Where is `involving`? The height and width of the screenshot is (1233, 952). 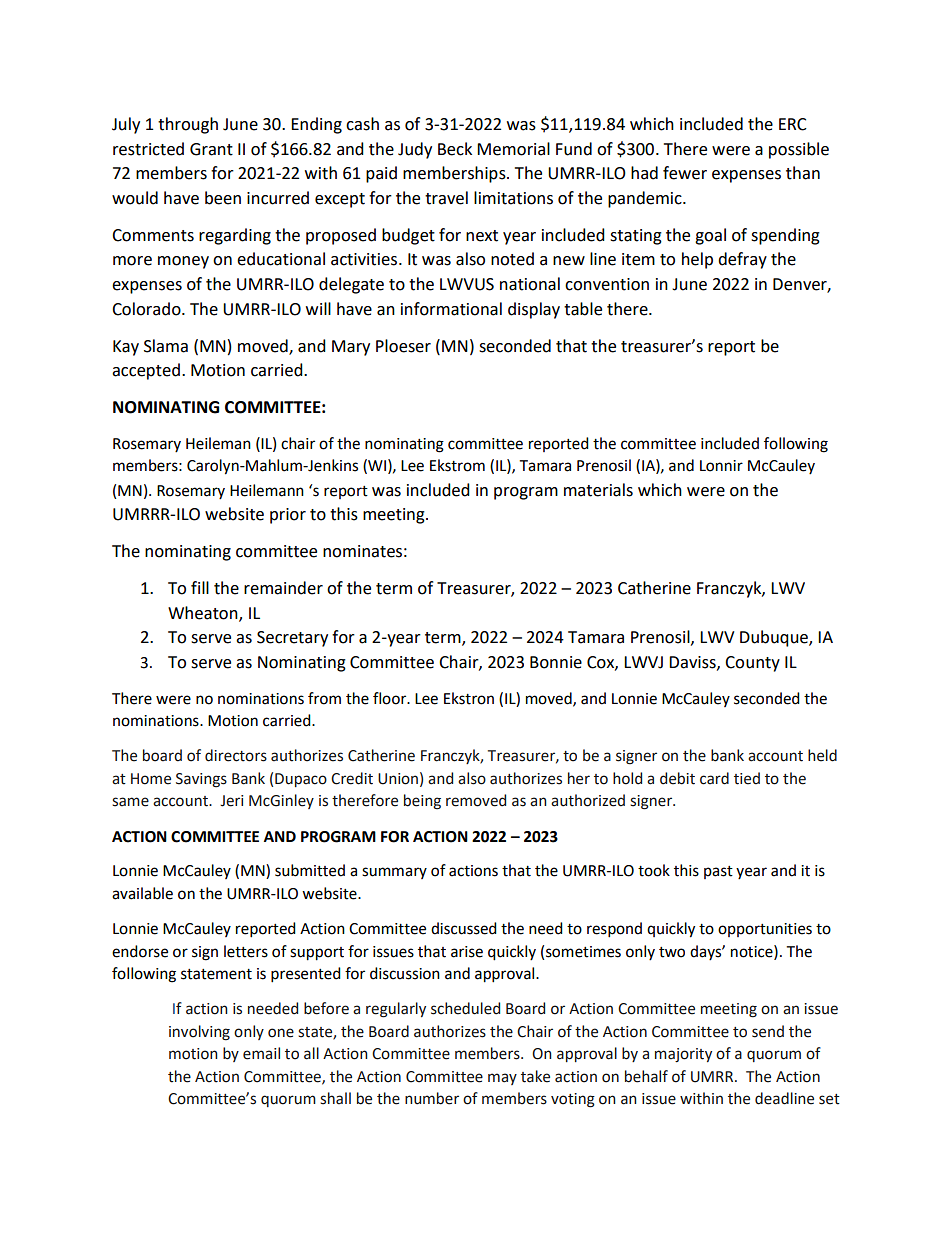
involving is located at coordinates (199, 1033).
